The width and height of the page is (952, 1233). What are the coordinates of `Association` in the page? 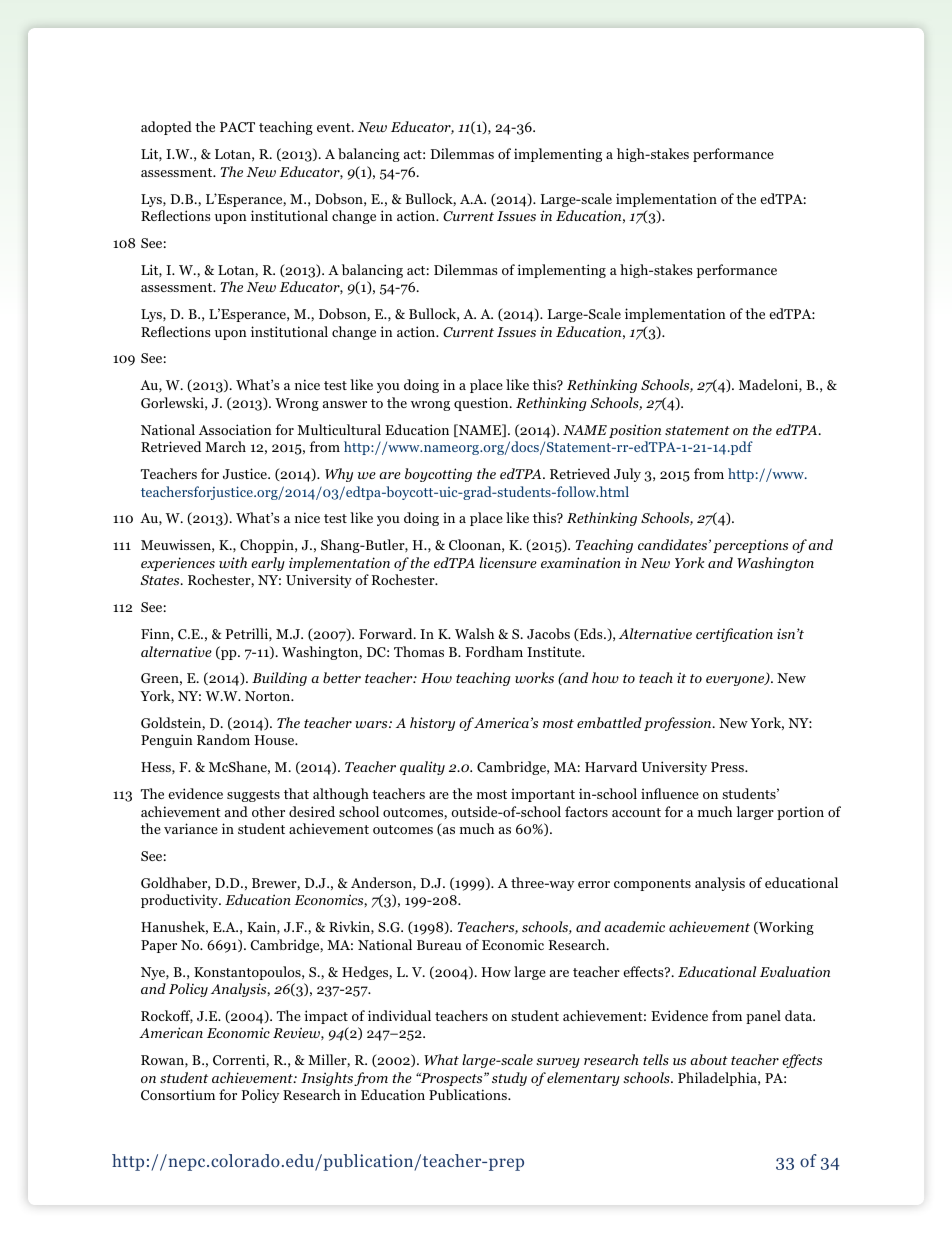 It's located at (235, 429).
